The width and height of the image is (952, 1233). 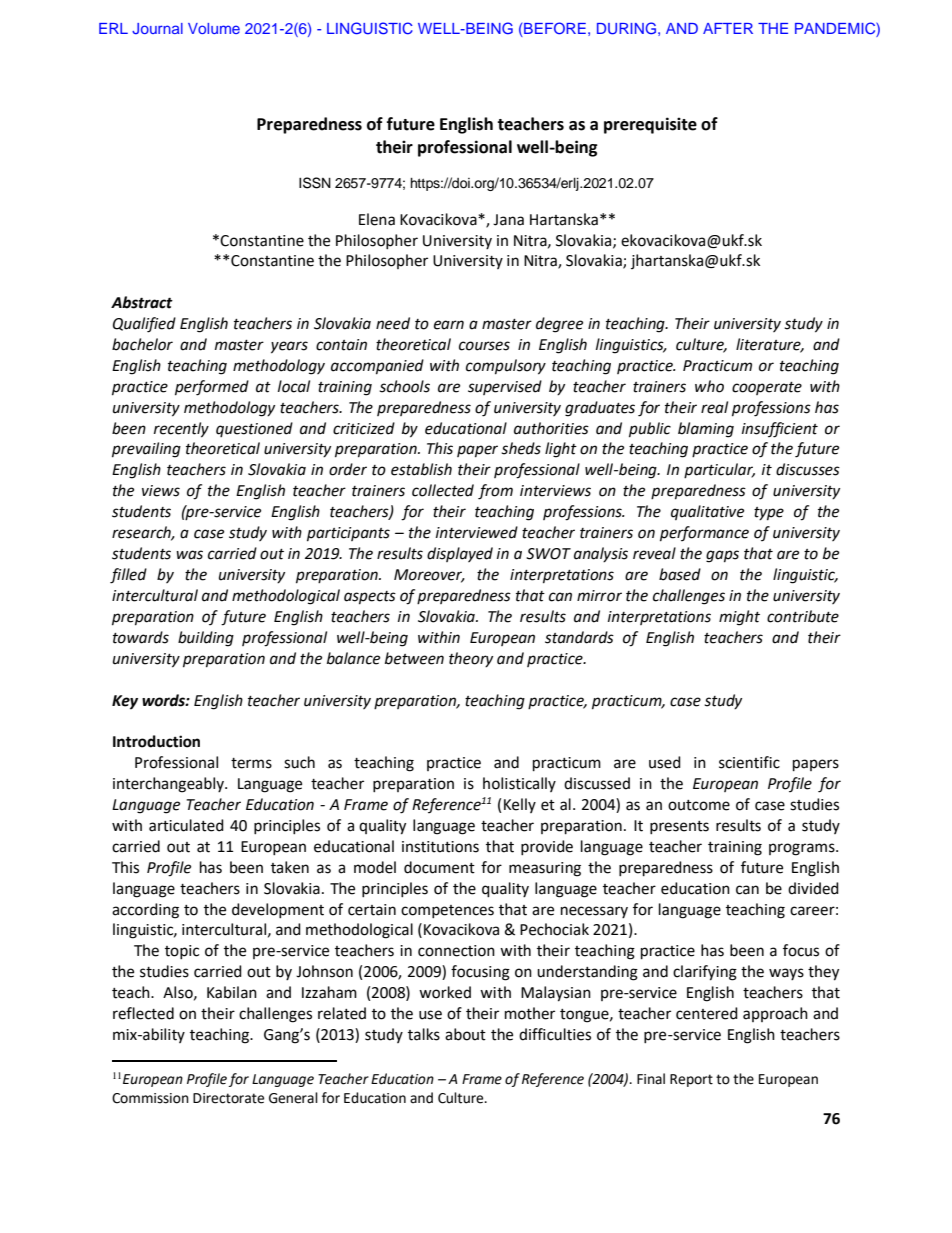 I want to click on was, so click(x=189, y=555).
